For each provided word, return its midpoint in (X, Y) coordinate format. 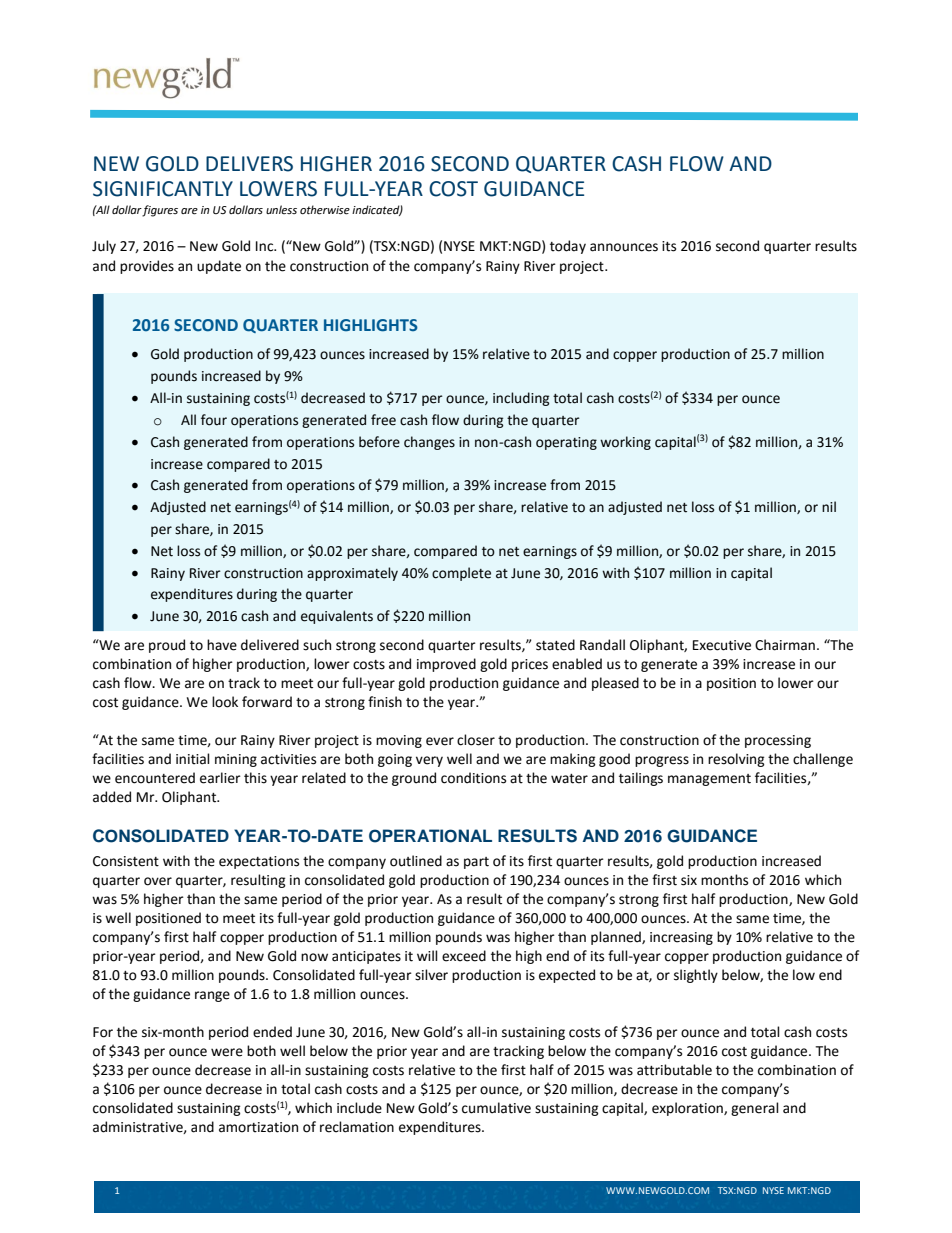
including (521, 399)
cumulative (496, 1108)
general (755, 1109)
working (625, 443)
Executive (722, 645)
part (476, 863)
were (227, 1052)
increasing (681, 938)
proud (167, 646)
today (568, 247)
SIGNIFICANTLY (163, 189)
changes (429, 443)
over (158, 881)
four (214, 420)
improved (446, 665)
